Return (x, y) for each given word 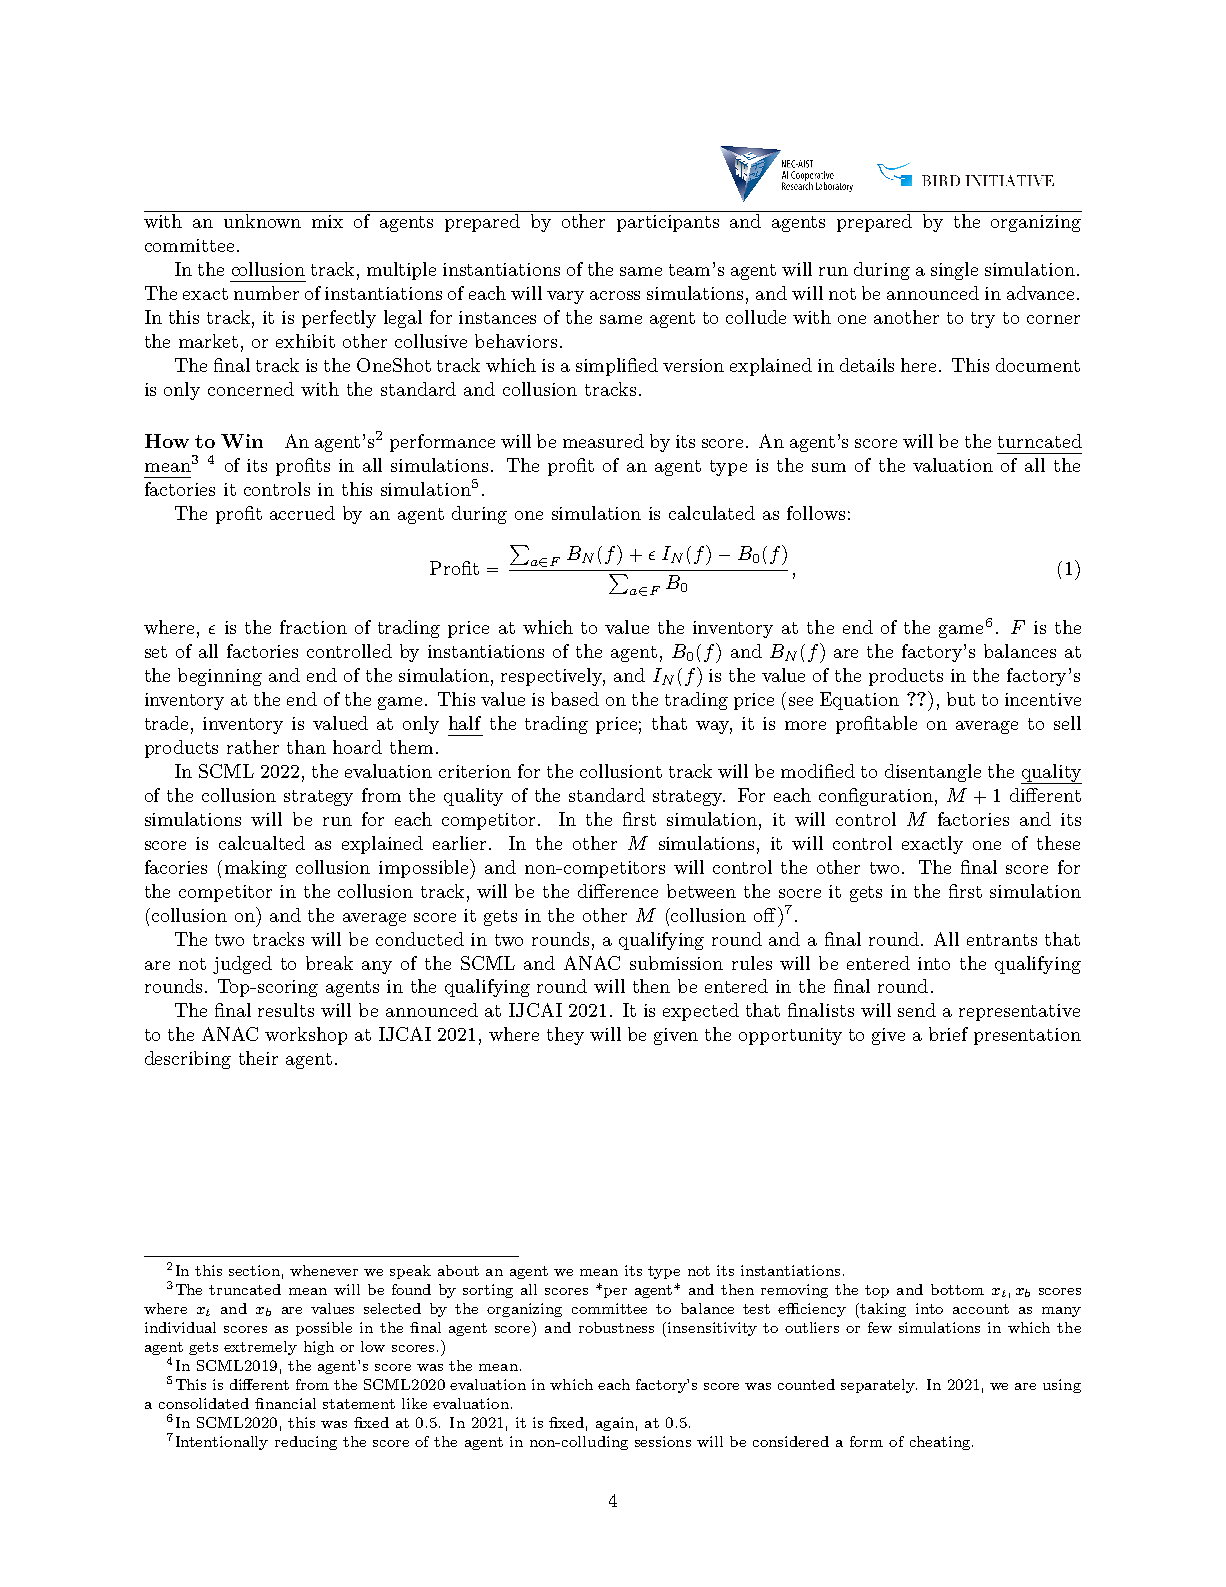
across (615, 295)
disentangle (933, 773)
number (266, 293)
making (256, 869)
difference (618, 891)
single (954, 271)
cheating (941, 1443)
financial (285, 1403)
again (615, 1424)
